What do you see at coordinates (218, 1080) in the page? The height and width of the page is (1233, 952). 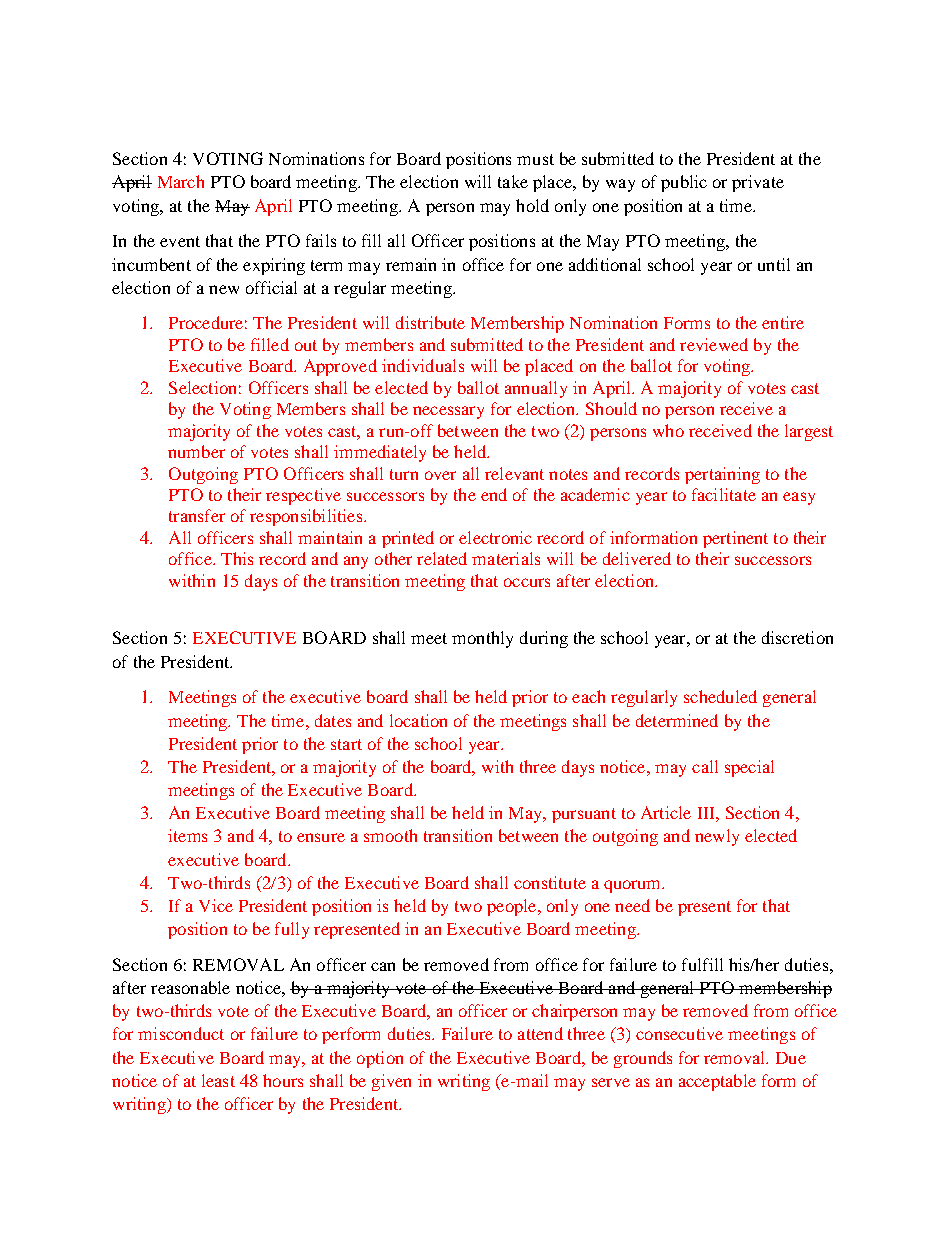 I see `least` at bounding box center [218, 1080].
